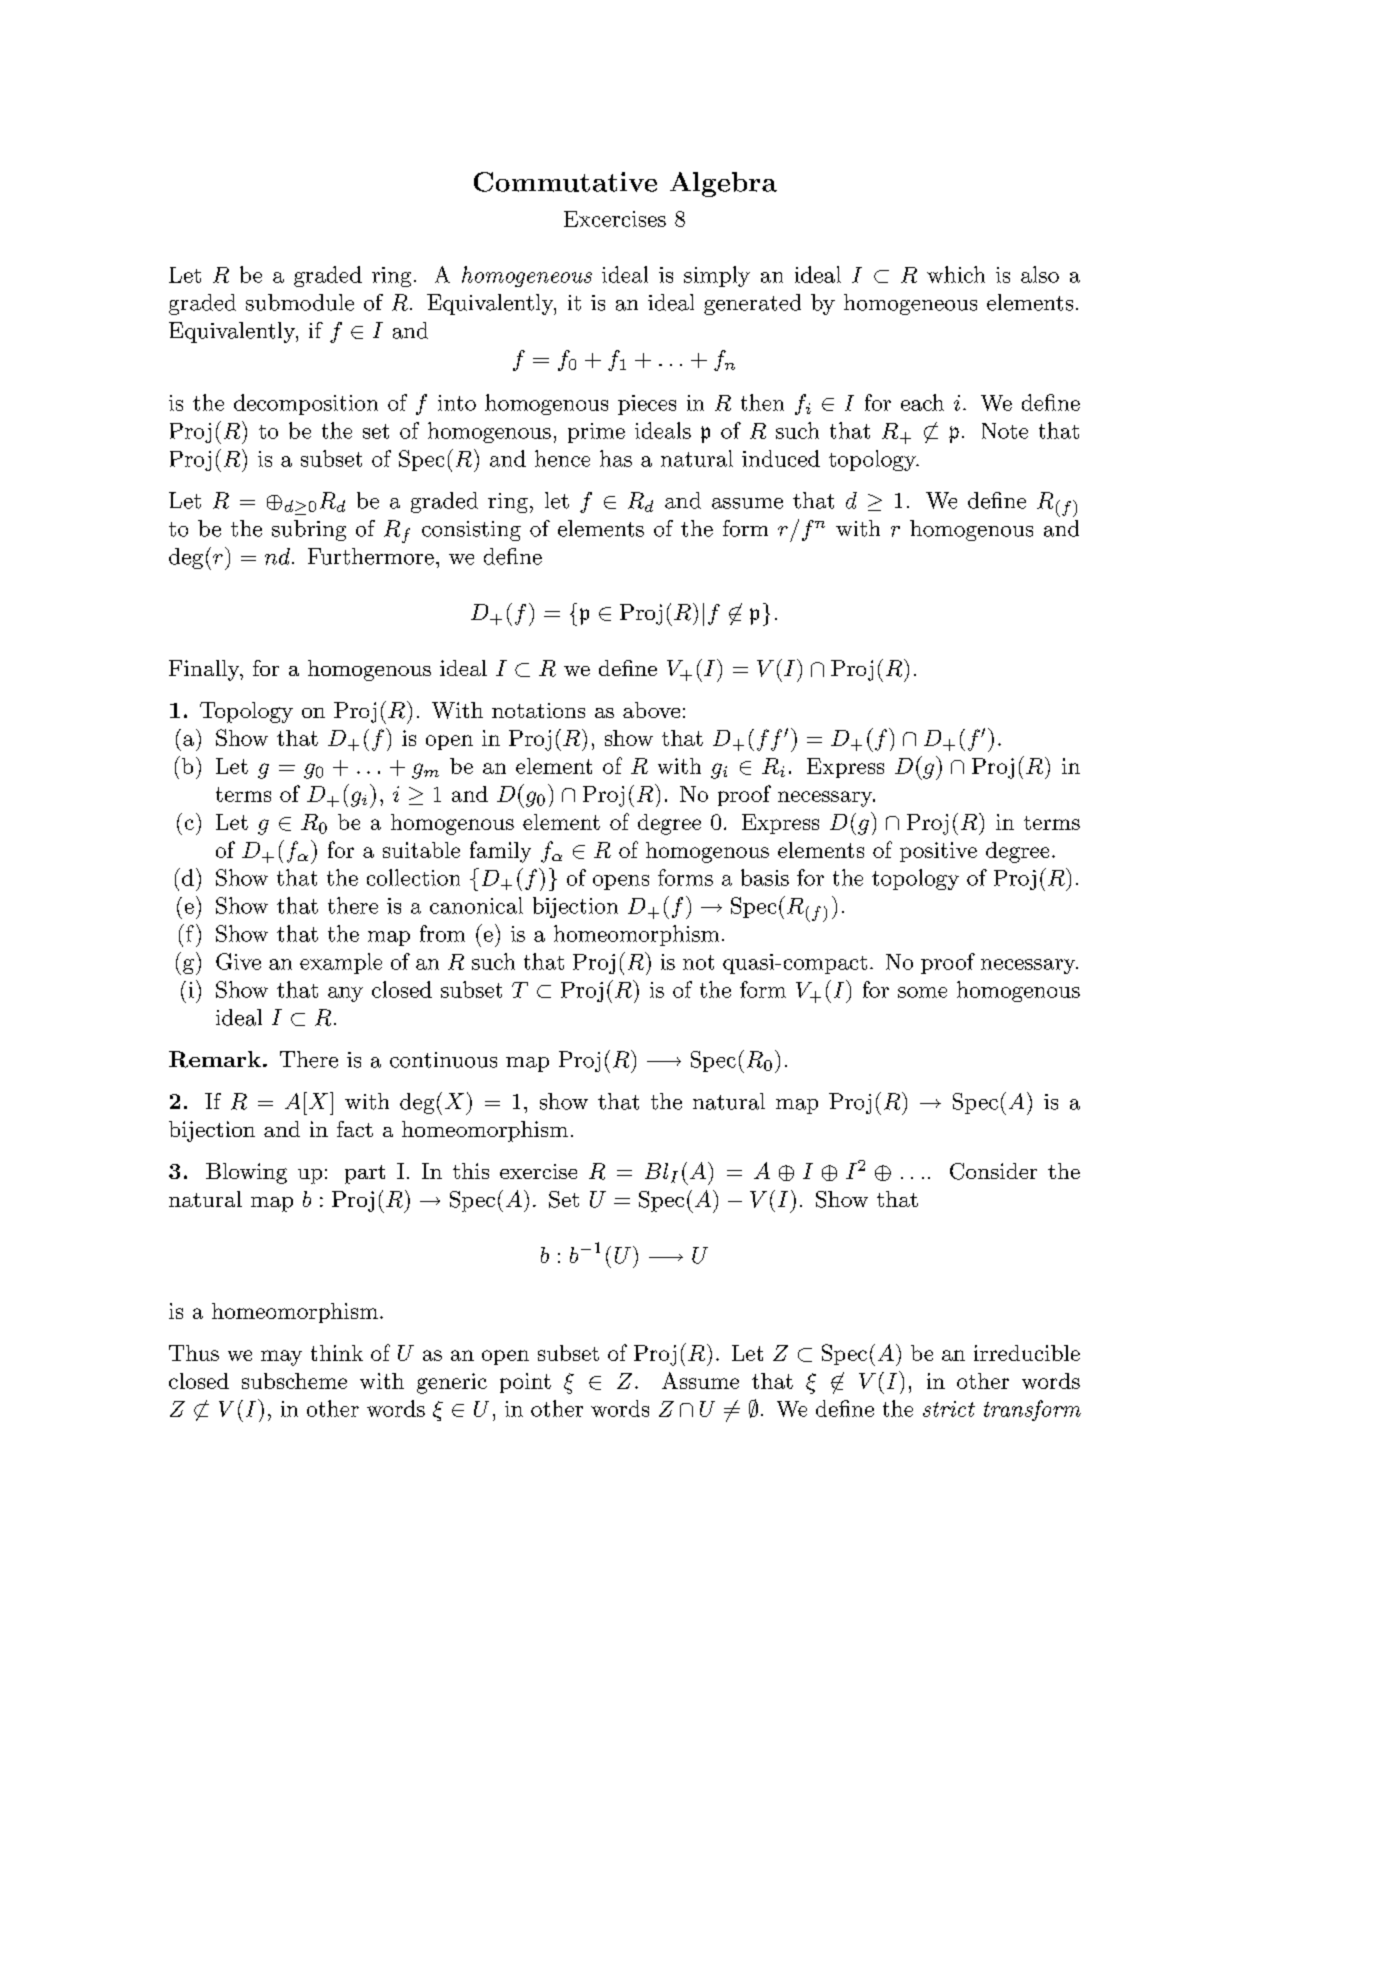 This screenshot has height=1968, width=1392. What do you see at coordinates (345, 994) in the screenshot?
I see `any` at bounding box center [345, 994].
